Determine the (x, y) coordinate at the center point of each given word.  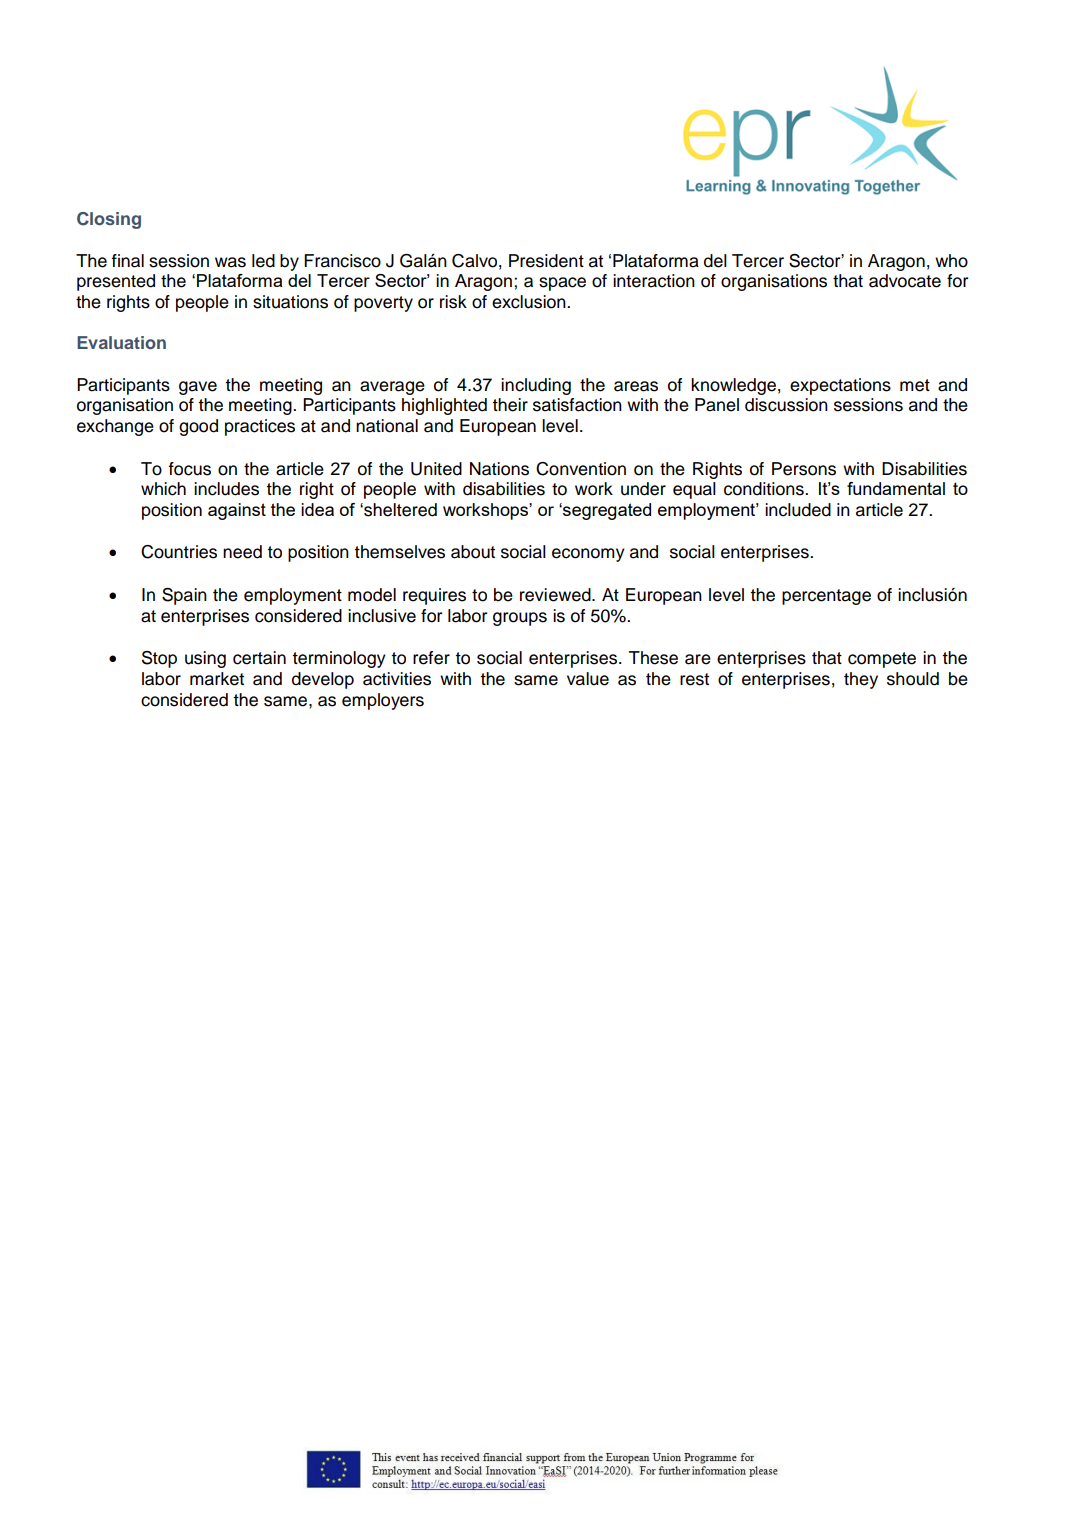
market (217, 679)
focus (190, 469)
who (951, 261)
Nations (499, 469)
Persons (804, 469)
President (546, 261)
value (588, 679)
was (230, 262)
